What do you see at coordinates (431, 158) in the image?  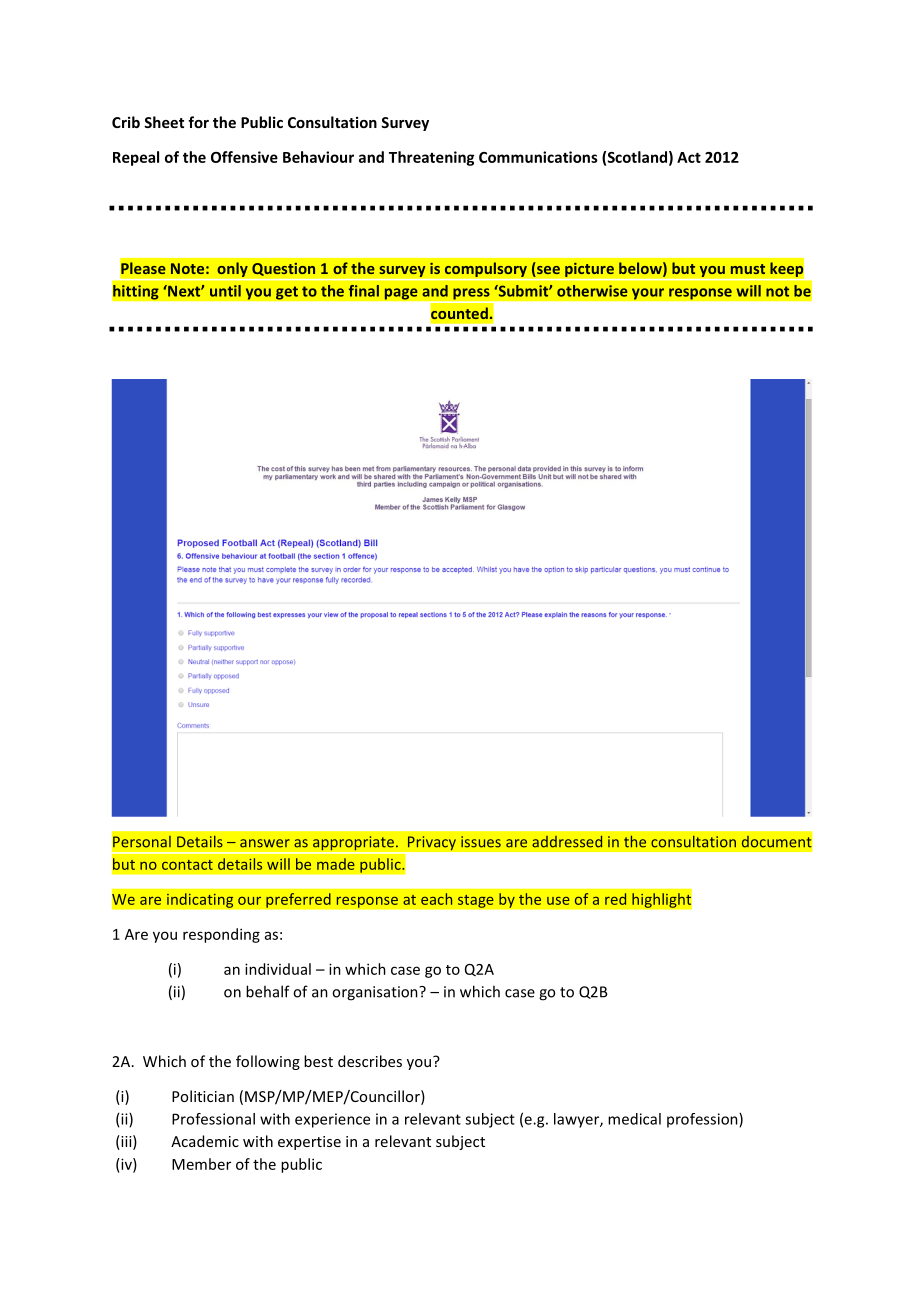 I see `Threatening` at bounding box center [431, 158].
